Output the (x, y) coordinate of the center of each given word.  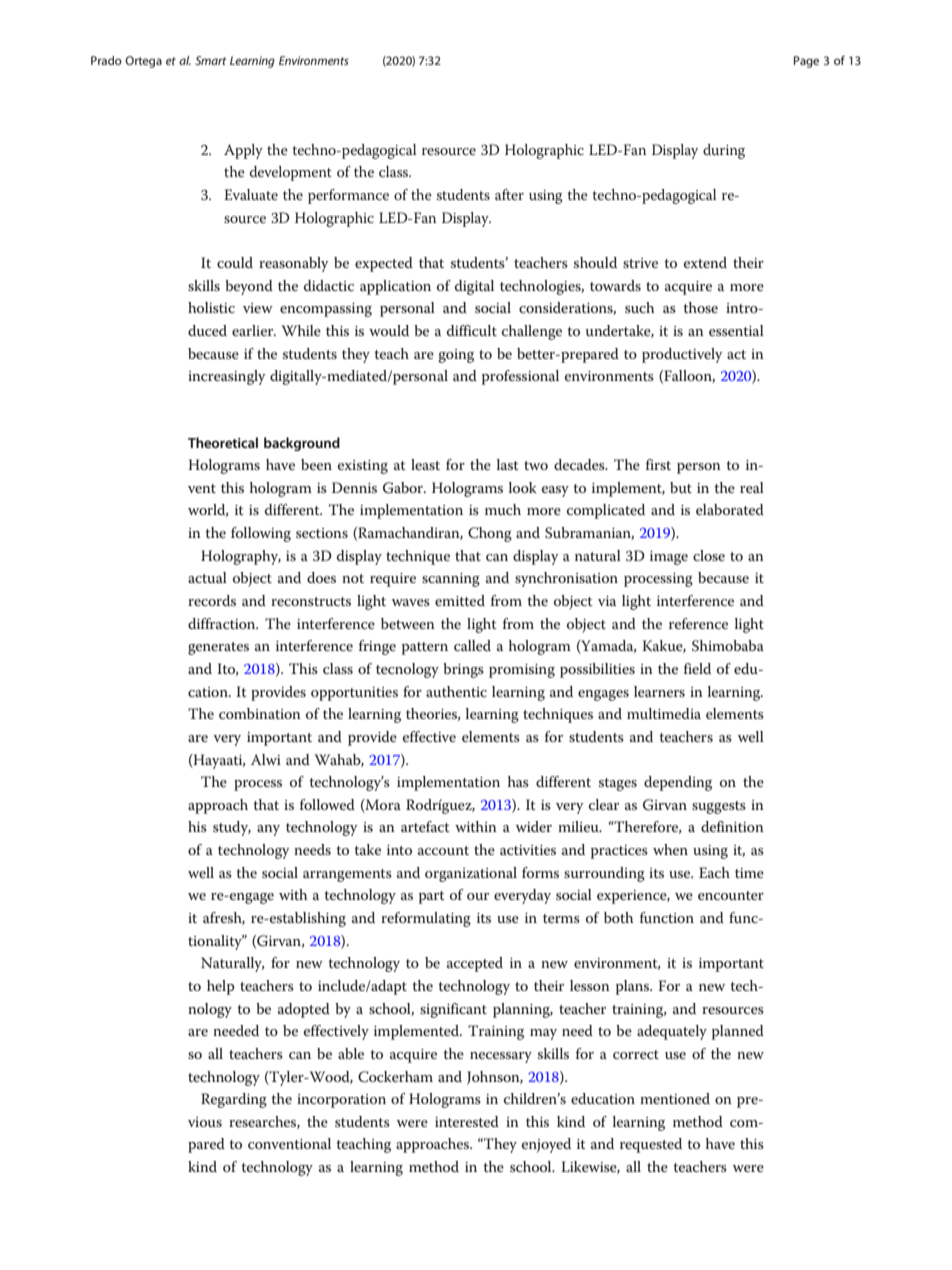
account (443, 850)
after (509, 194)
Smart (210, 60)
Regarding (234, 1100)
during (724, 151)
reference (698, 623)
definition (732, 826)
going (456, 356)
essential (736, 330)
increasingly (226, 377)
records (212, 600)
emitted (460, 600)
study (232, 828)
